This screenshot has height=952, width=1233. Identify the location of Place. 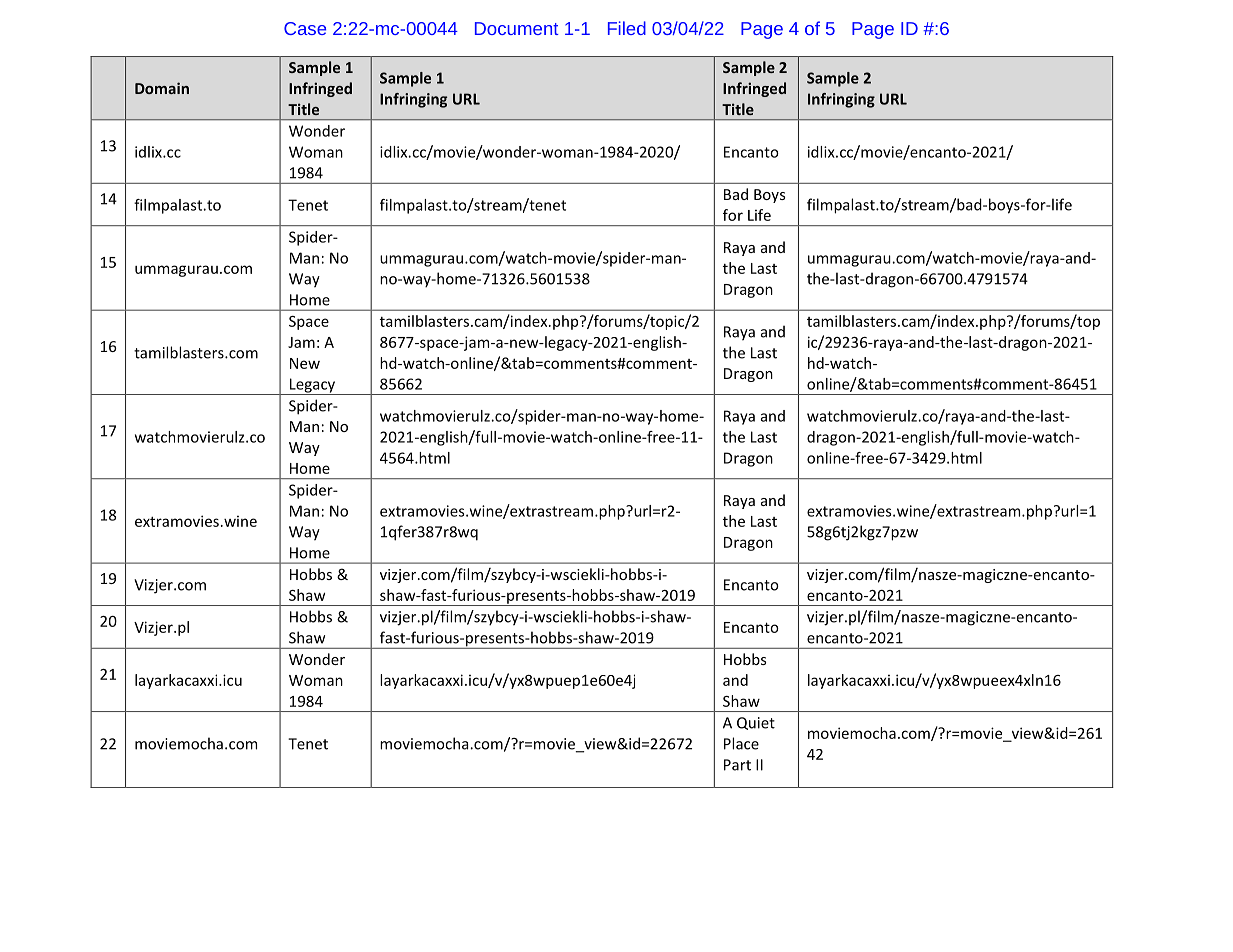
(741, 743).
